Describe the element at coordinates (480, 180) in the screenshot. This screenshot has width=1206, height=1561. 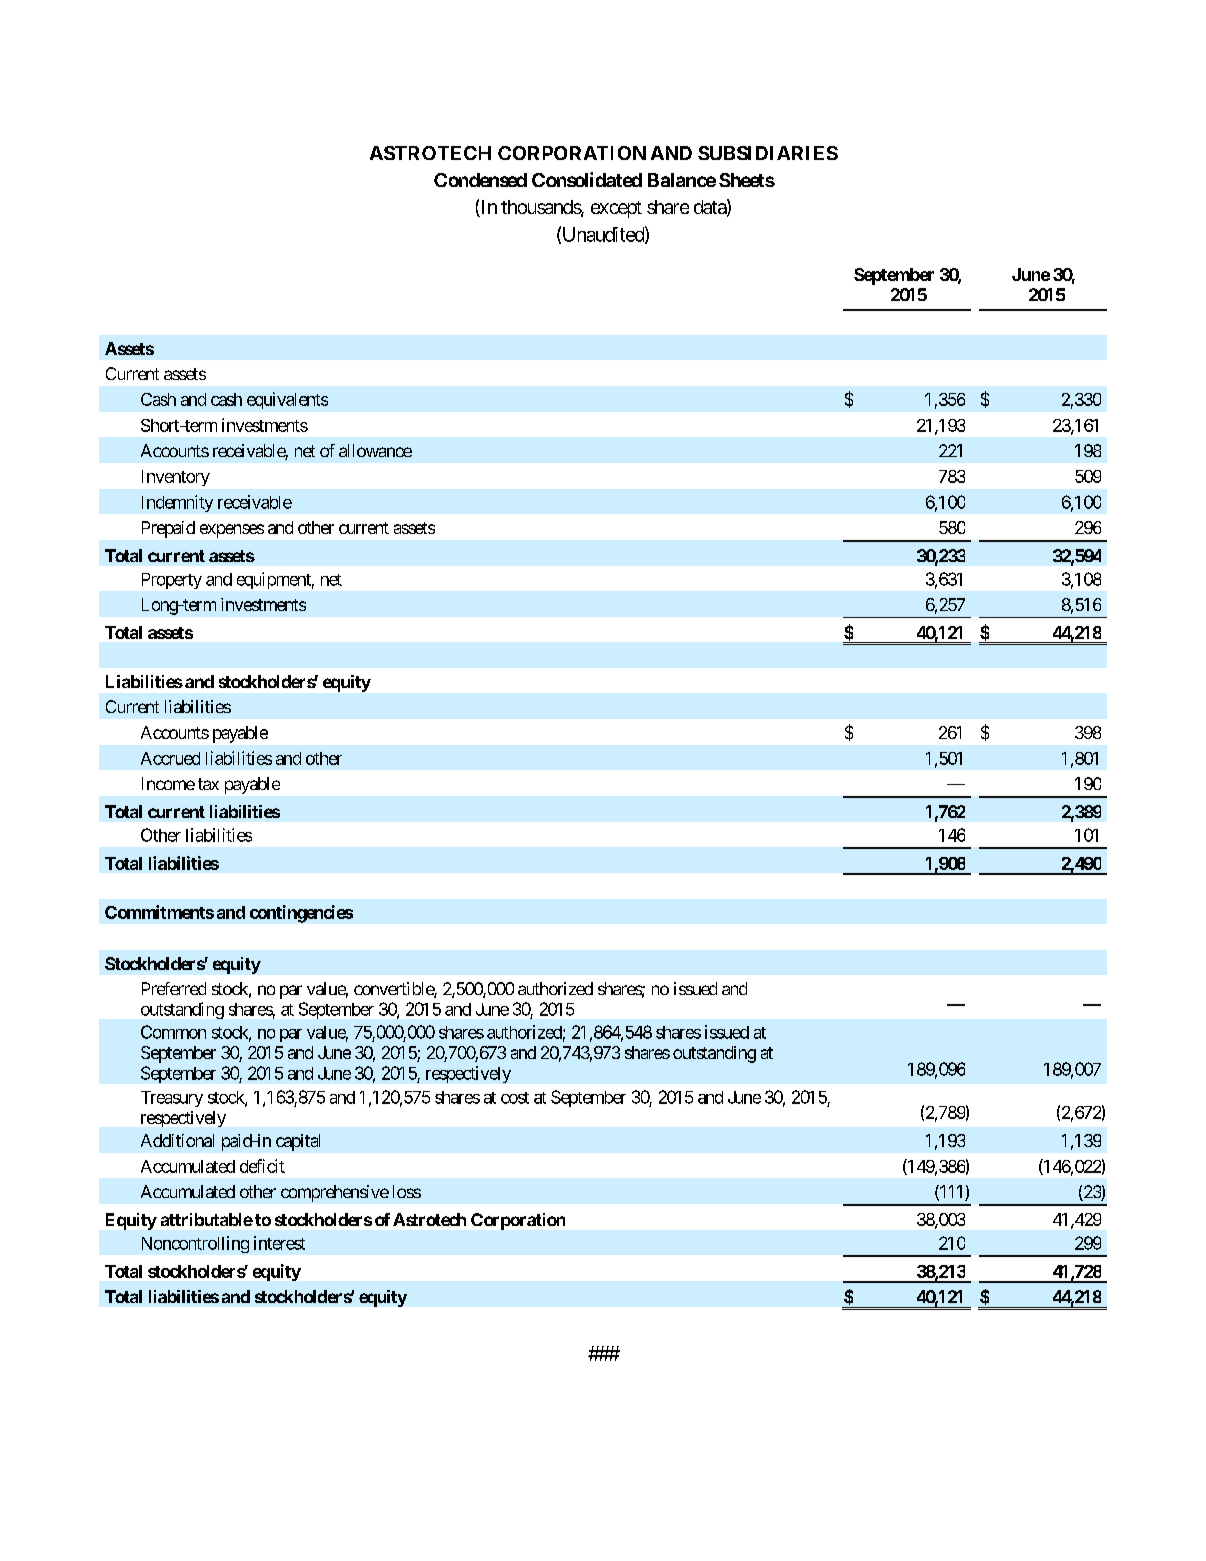
I see `Condensed` at that location.
